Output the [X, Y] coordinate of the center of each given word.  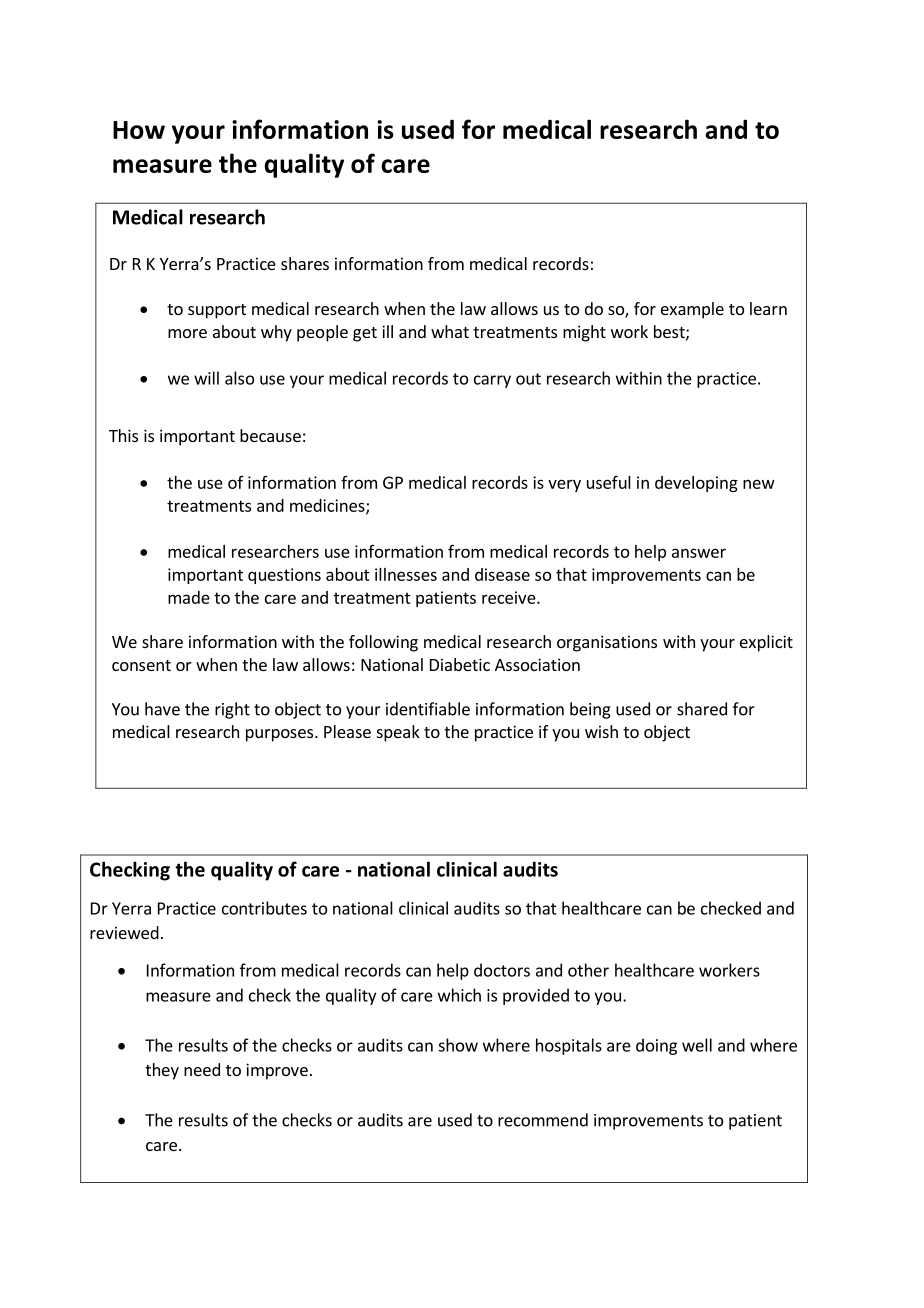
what [450, 331]
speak [398, 733]
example [692, 310]
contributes [264, 908]
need [202, 1069]
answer [699, 553]
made [189, 597]
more [187, 333]
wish [601, 731]
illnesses [406, 574]
